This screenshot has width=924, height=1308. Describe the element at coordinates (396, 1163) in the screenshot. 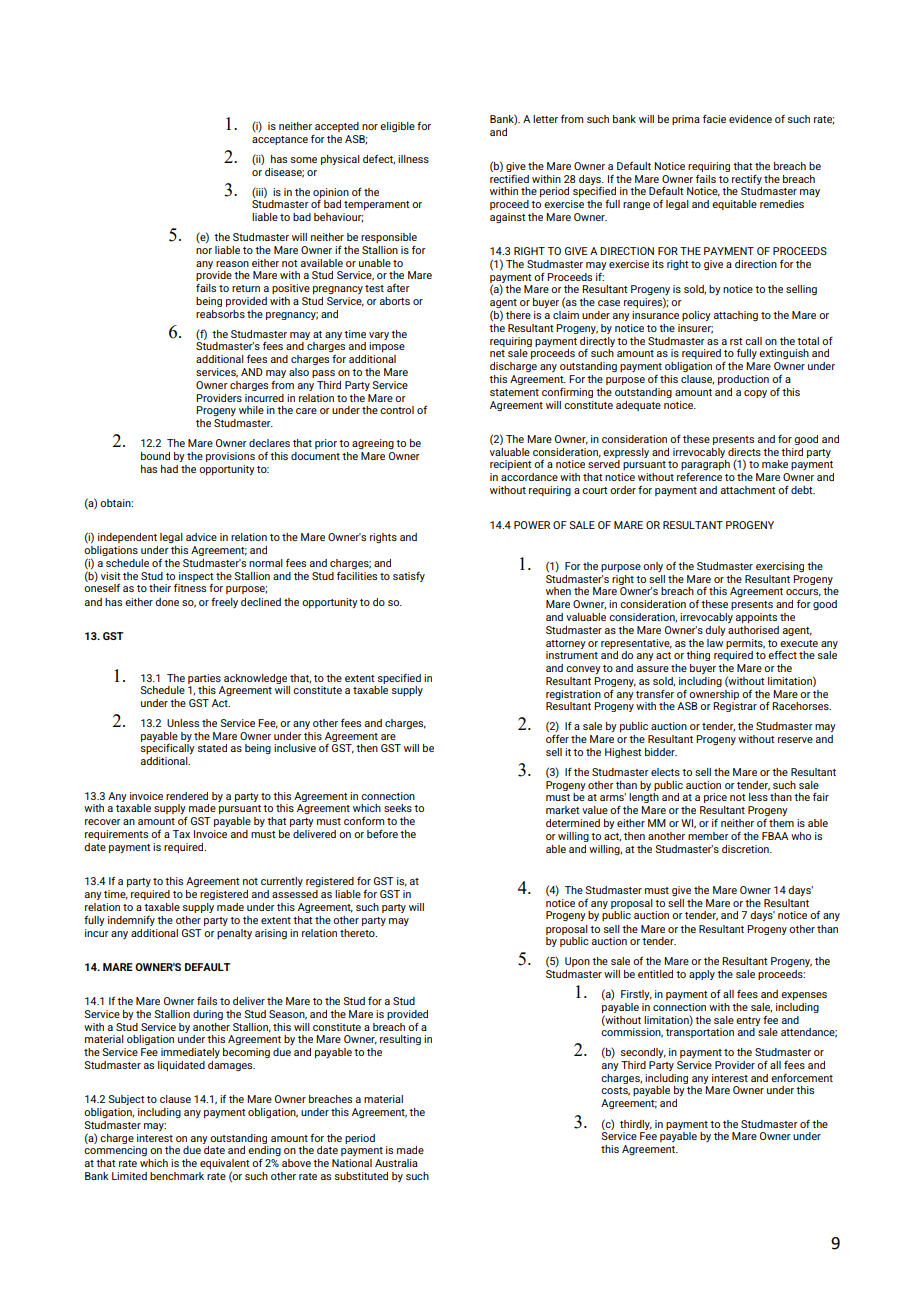

I see `Australia` at that location.
